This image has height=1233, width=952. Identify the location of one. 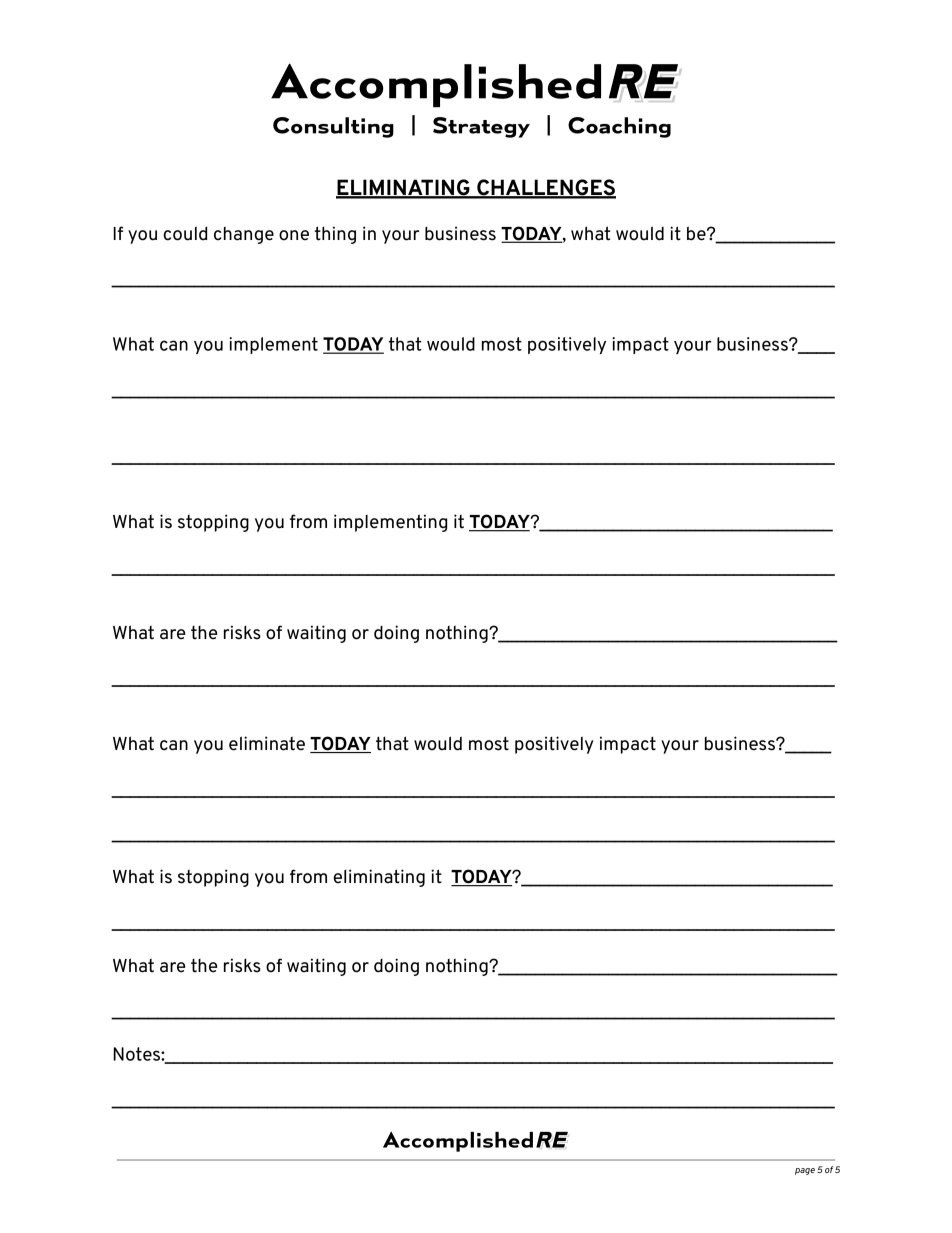
(294, 235).
